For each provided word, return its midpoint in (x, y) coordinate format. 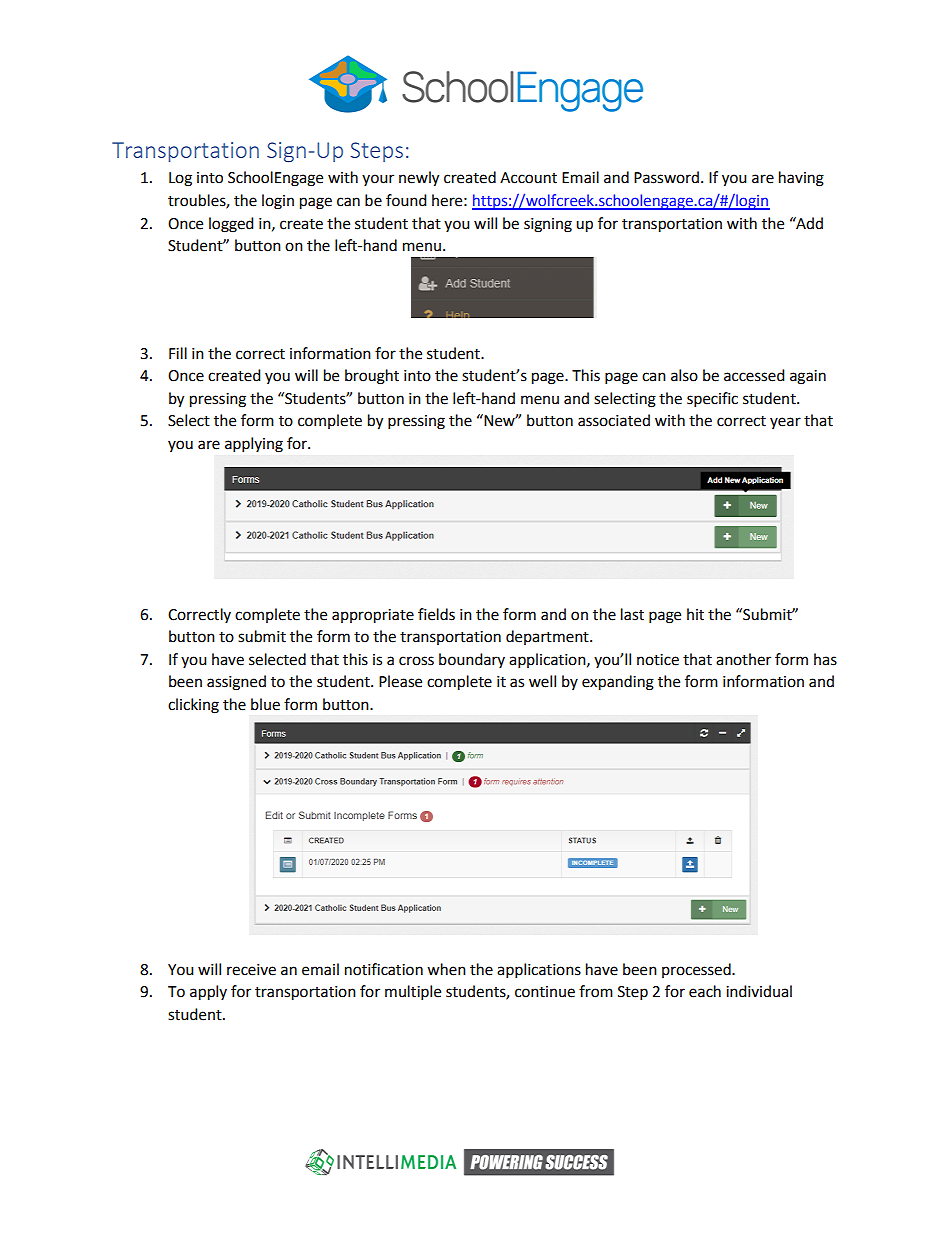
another (743, 659)
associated (614, 420)
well (542, 681)
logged (231, 225)
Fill (178, 353)
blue (265, 704)
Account (528, 178)
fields (436, 614)
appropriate (373, 616)
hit (695, 614)
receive (251, 970)
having (801, 179)
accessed (754, 375)
